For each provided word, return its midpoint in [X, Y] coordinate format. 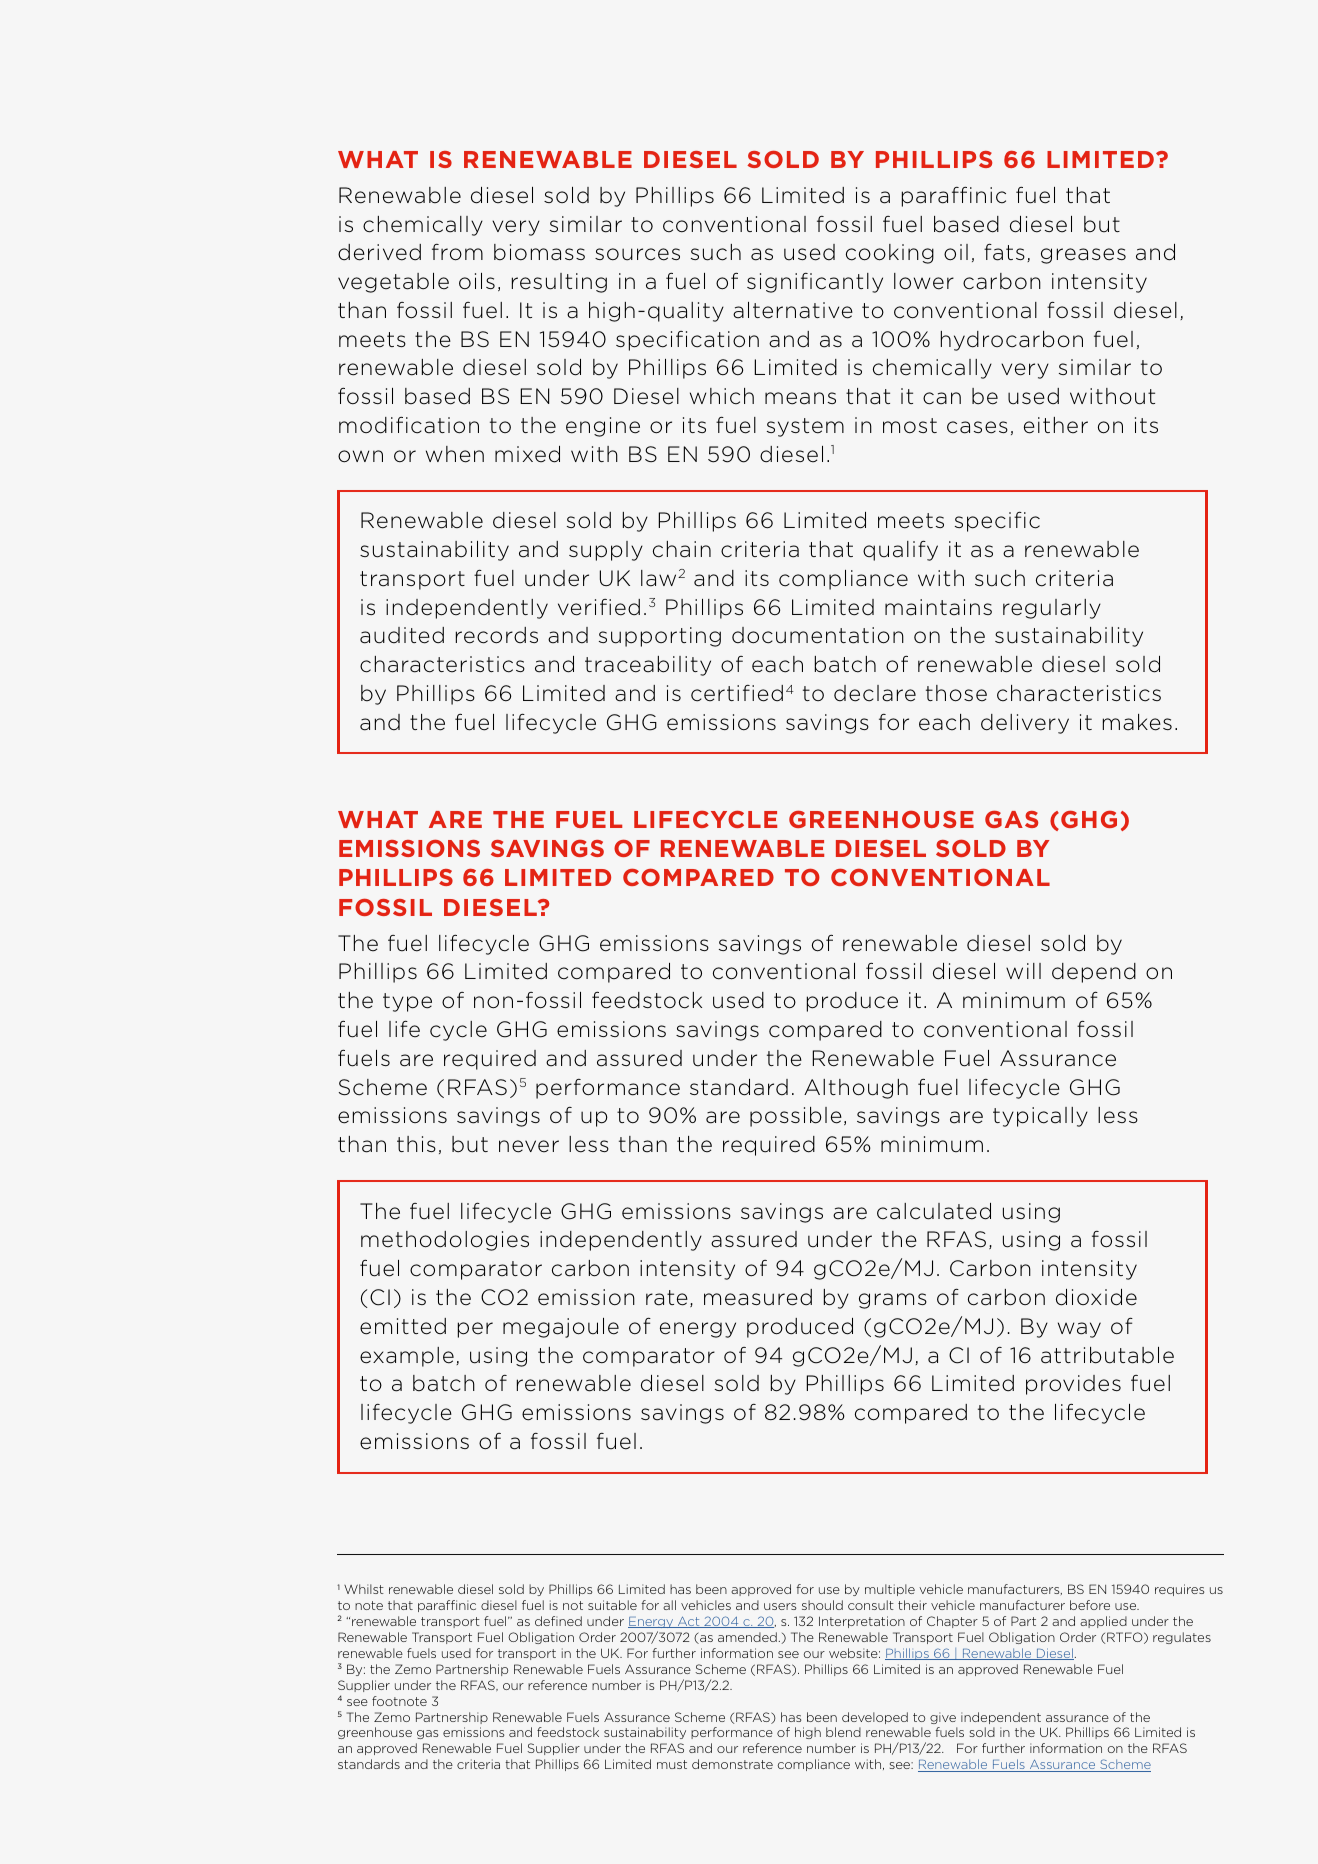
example [407, 1357]
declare [875, 693]
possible [796, 1117]
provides [1073, 1385]
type [407, 1002]
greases [1083, 256]
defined [558, 1621]
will [1023, 971]
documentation [818, 635]
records [497, 635]
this [416, 1144]
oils [477, 281]
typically [1040, 1117]
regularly [1052, 609]
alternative [793, 310]
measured [758, 1297]
